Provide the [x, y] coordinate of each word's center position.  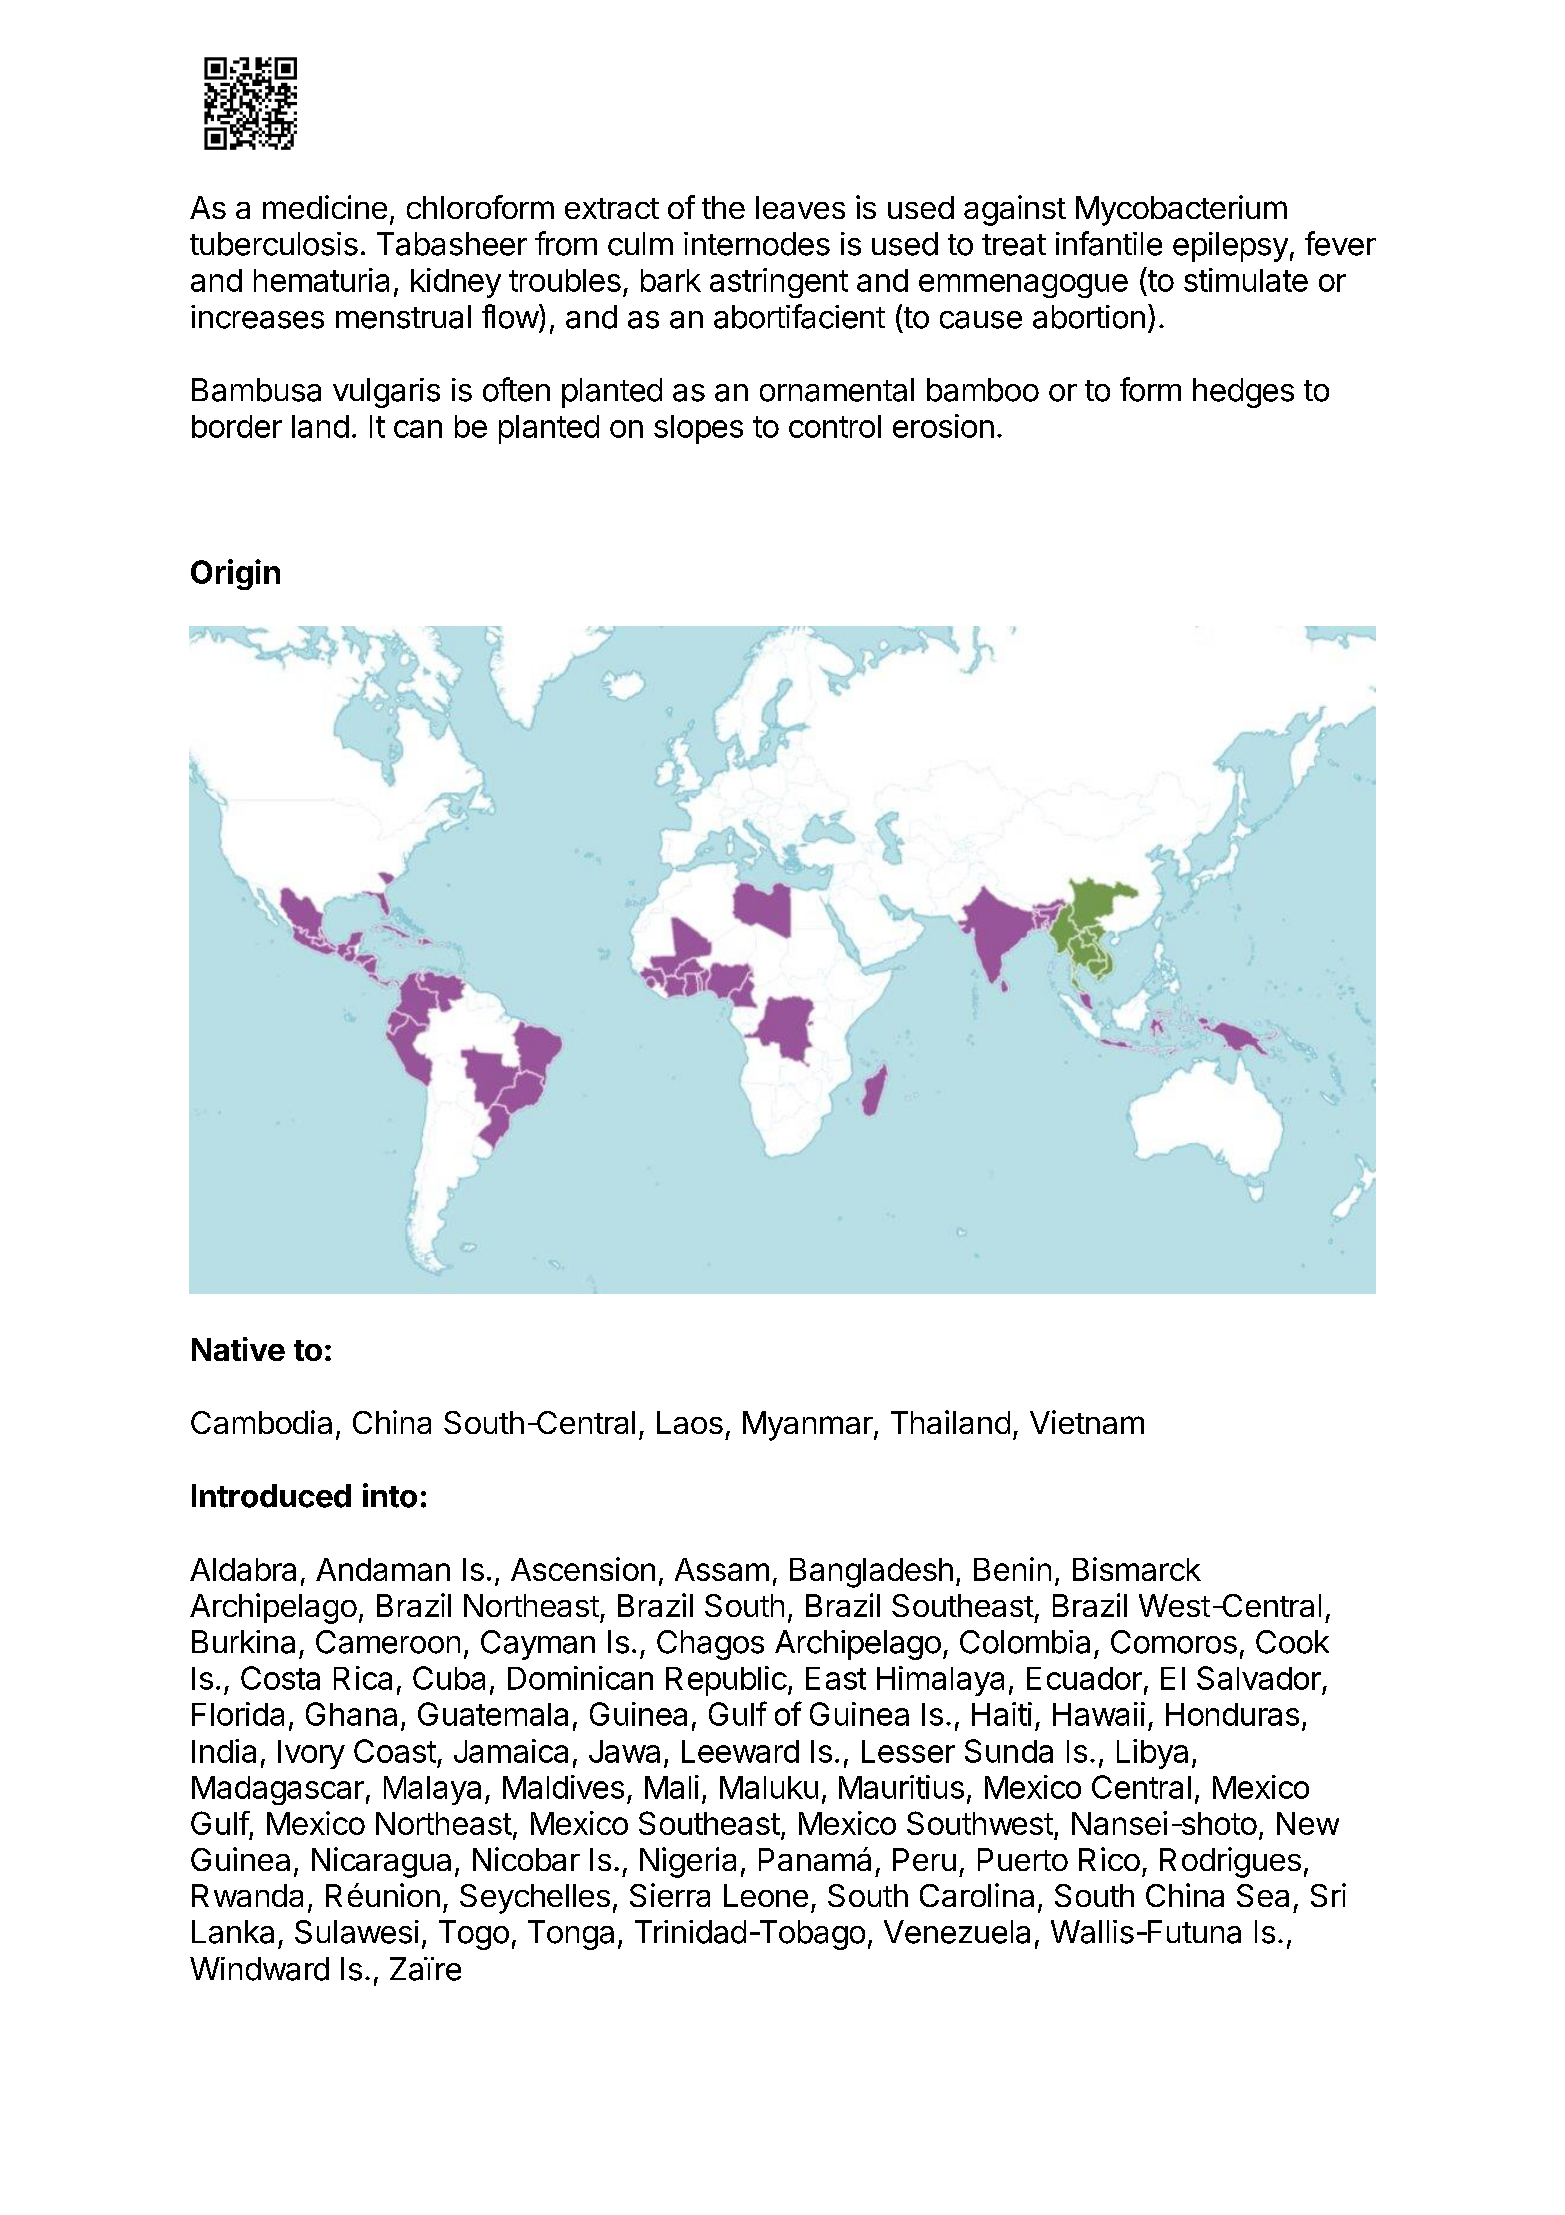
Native [238, 1349]
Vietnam [1087, 1422]
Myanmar [808, 1426]
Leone [766, 1895]
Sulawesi [357, 1932]
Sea [1263, 1895]
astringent [779, 283]
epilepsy [1230, 247]
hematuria [321, 280]
